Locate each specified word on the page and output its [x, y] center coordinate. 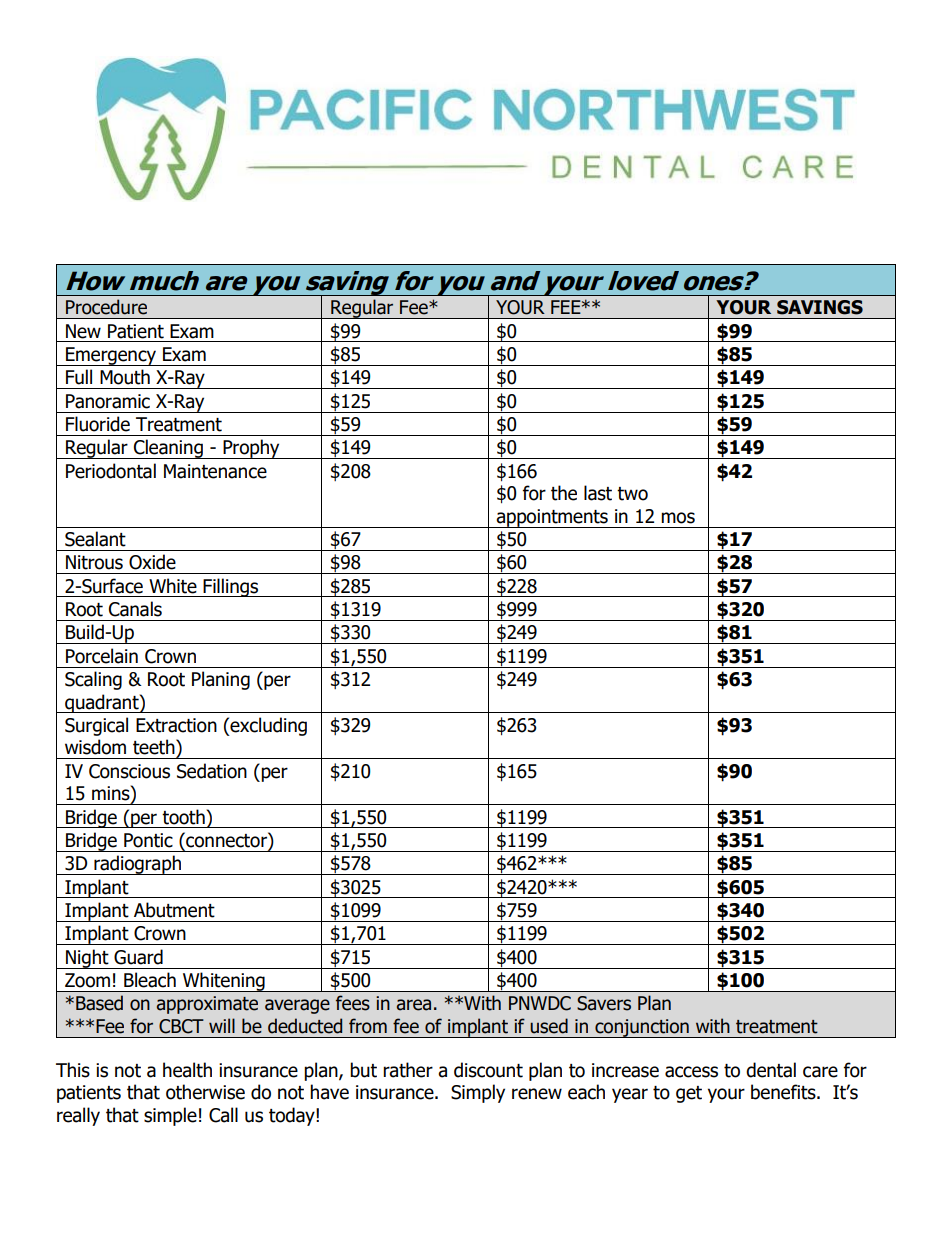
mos [678, 518]
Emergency [111, 356]
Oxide [152, 562]
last [598, 493]
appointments [552, 518]
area [414, 1005]
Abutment [174, 910]
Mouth [125, 377]
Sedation [212, 771]
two [632, 494]
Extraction [176, 725]
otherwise [205, 1092]
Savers [604, 1003]
